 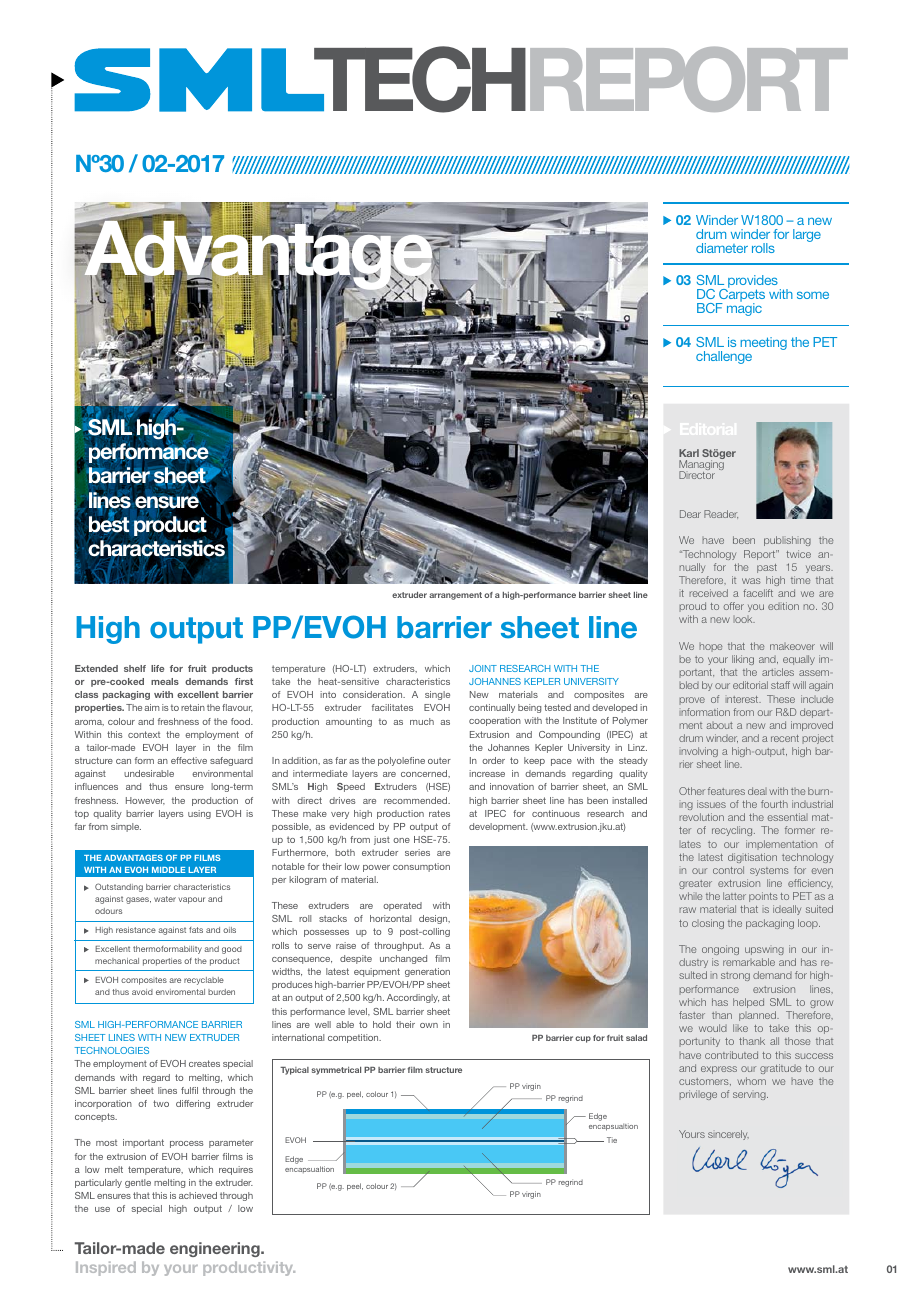 What do you see at coordinates (189, 760) in the screenshot?
I see `effective` at bounding box center [189, 760].
